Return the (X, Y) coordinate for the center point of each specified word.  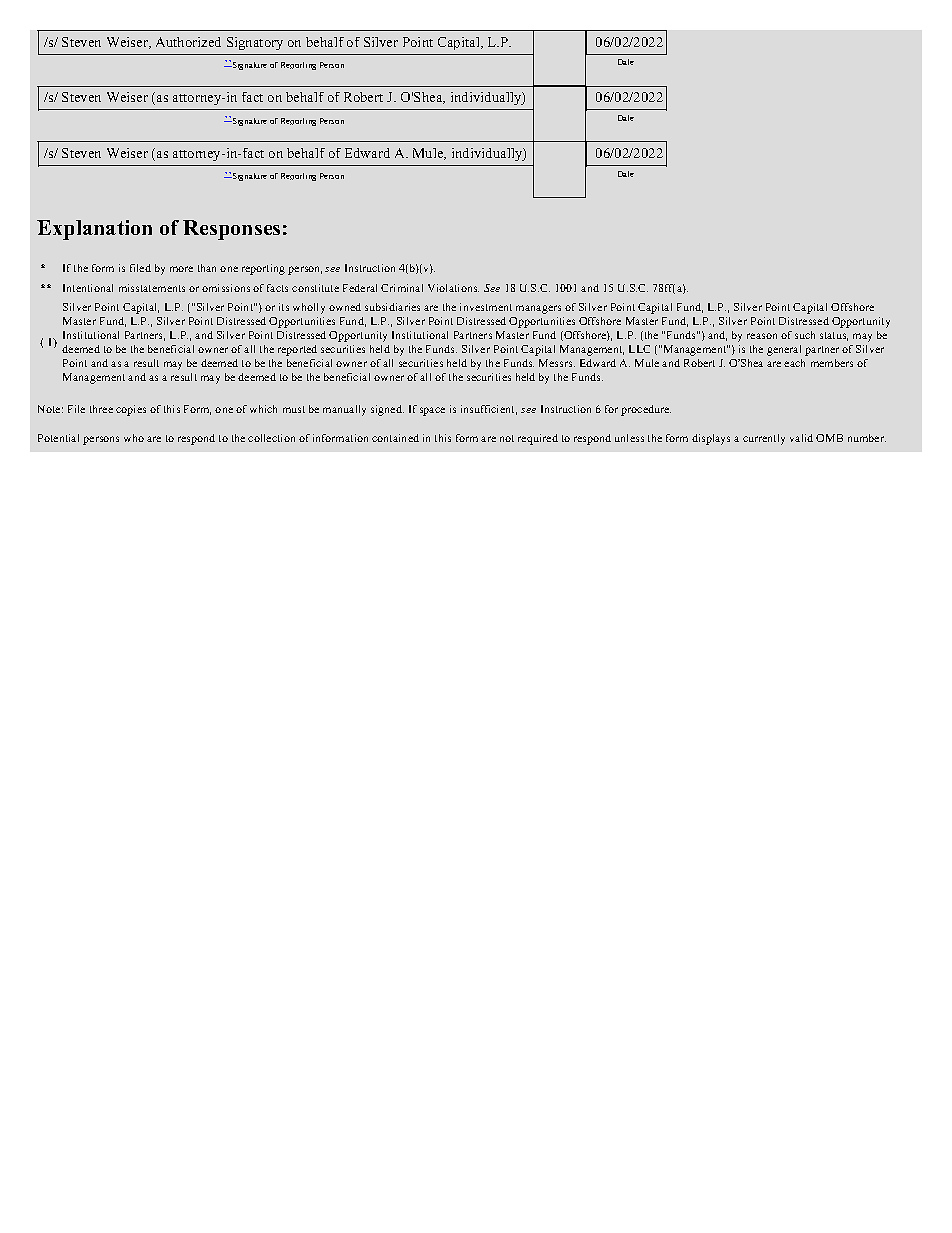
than (207, 268)
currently (764, 439)
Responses (231, 230)
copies (131, 410)
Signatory (255, 43)
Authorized (188, 42)
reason (762, 336)
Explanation (94, 230)
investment (486, 307)
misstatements (152, 288)
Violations (453, 288)
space (432, 411)
